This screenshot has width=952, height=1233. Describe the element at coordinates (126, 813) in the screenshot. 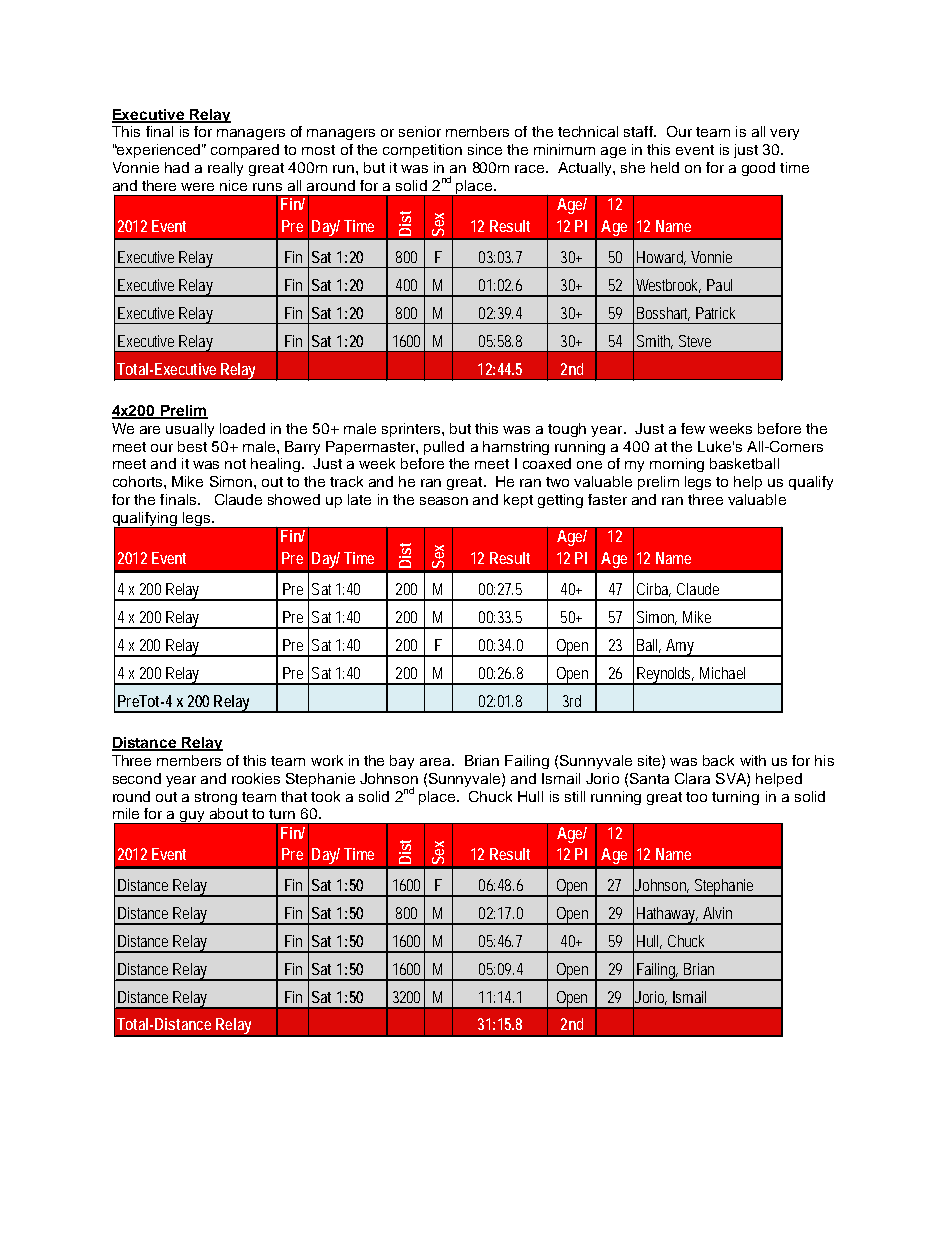

I see `mile` at that location.
